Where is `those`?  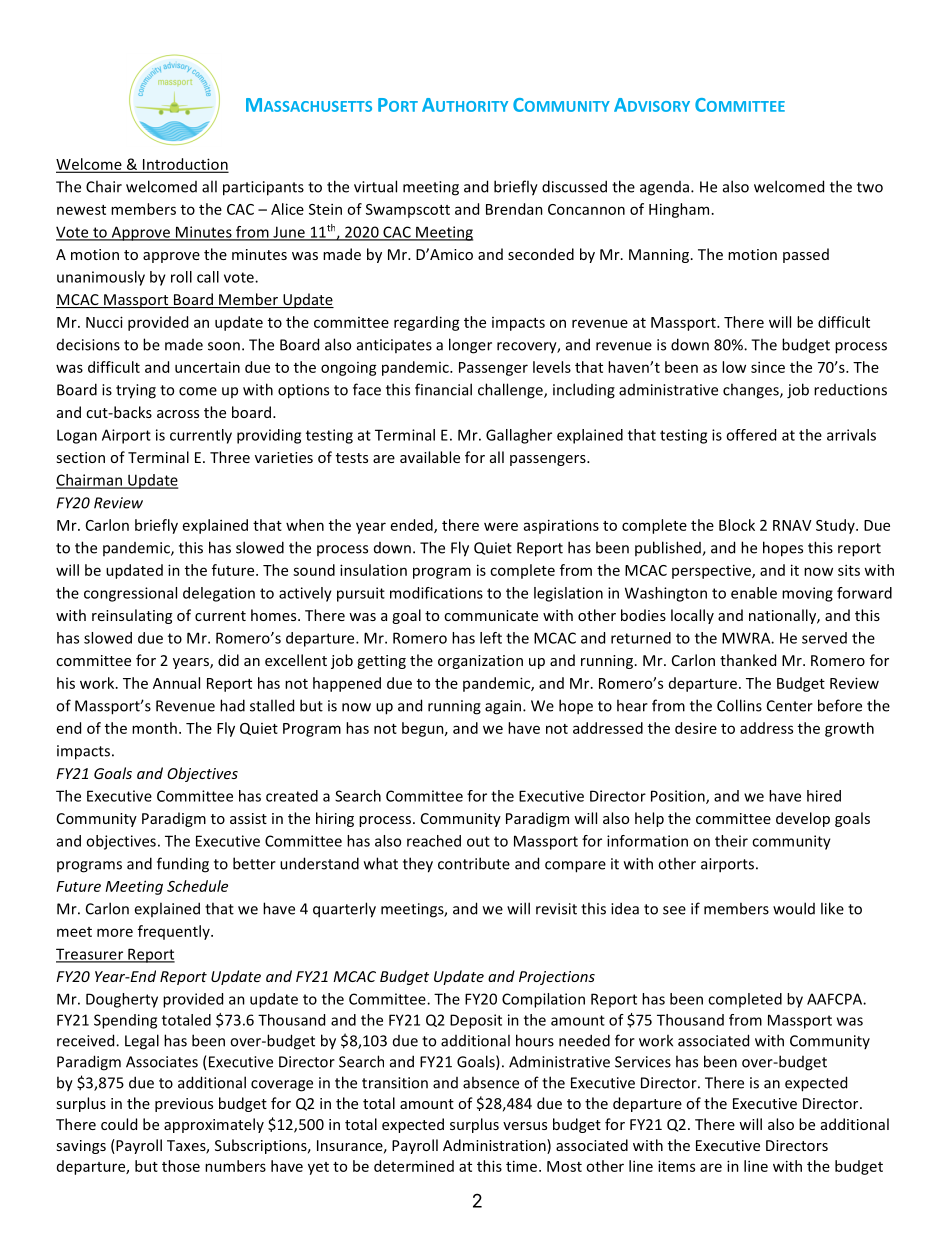 those is located at coordinates (181, 1166).
